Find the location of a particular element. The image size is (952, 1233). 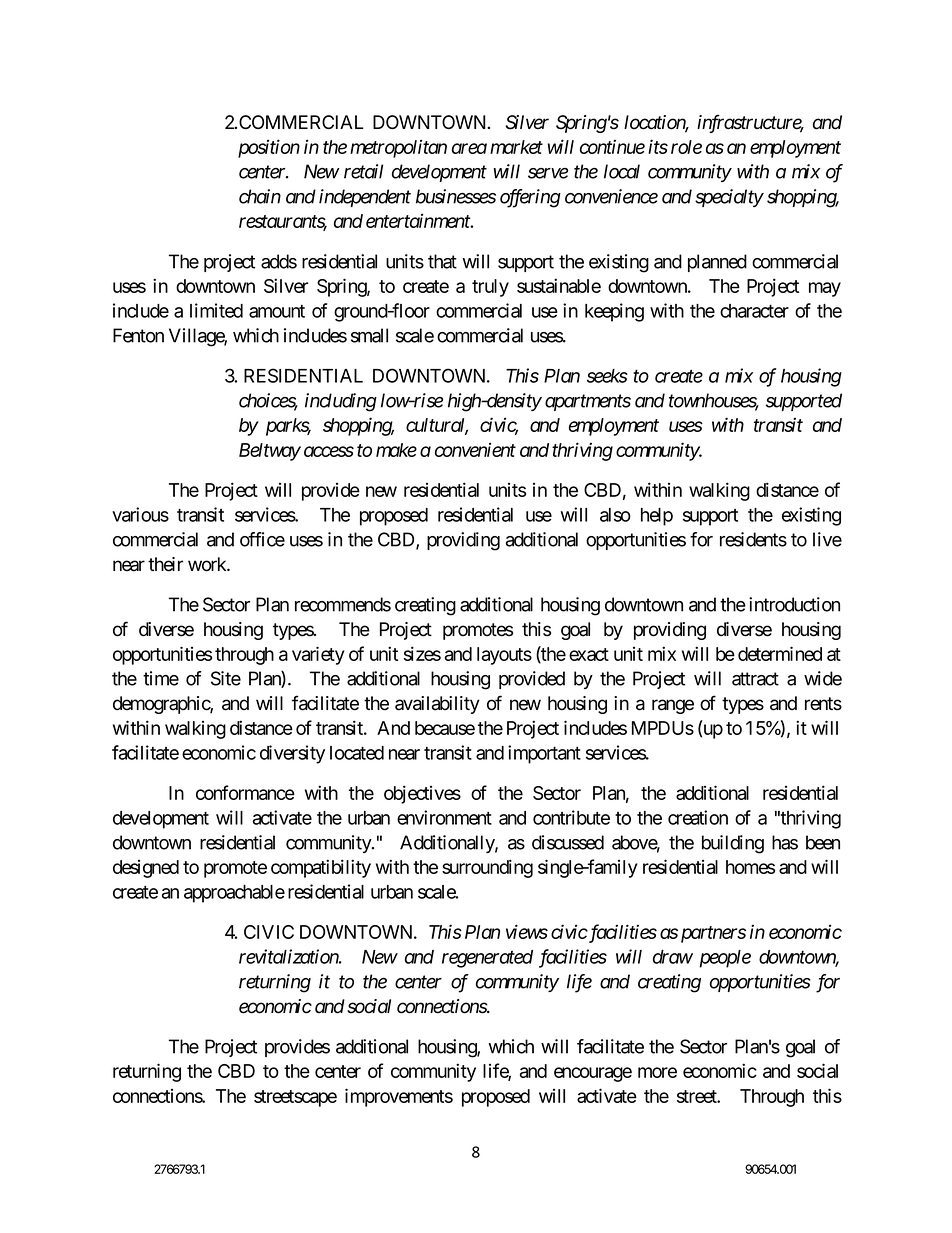

specialty is located at coordinates (729, 198).
